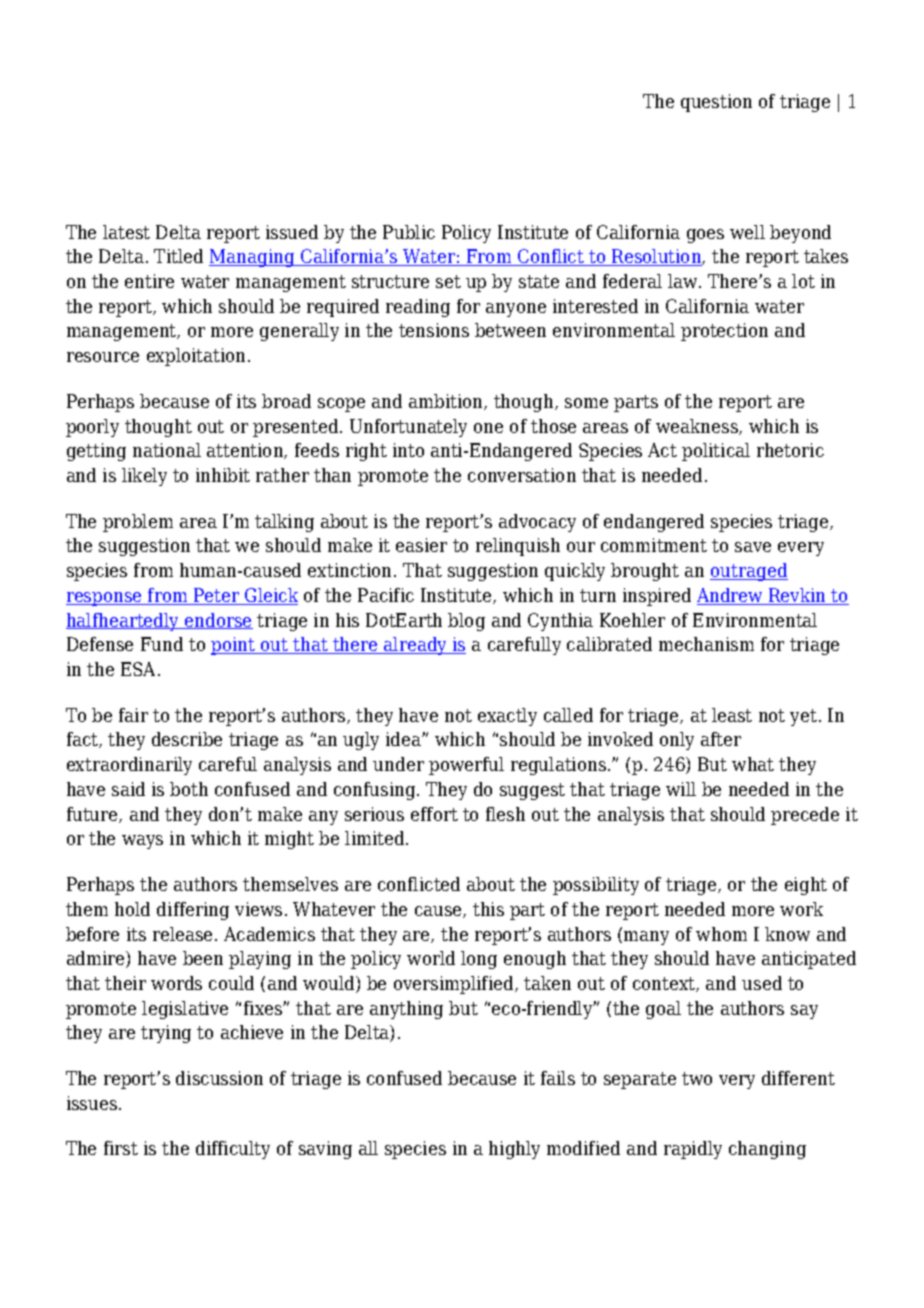  I want to click on mechanism, so click(706, 644).
